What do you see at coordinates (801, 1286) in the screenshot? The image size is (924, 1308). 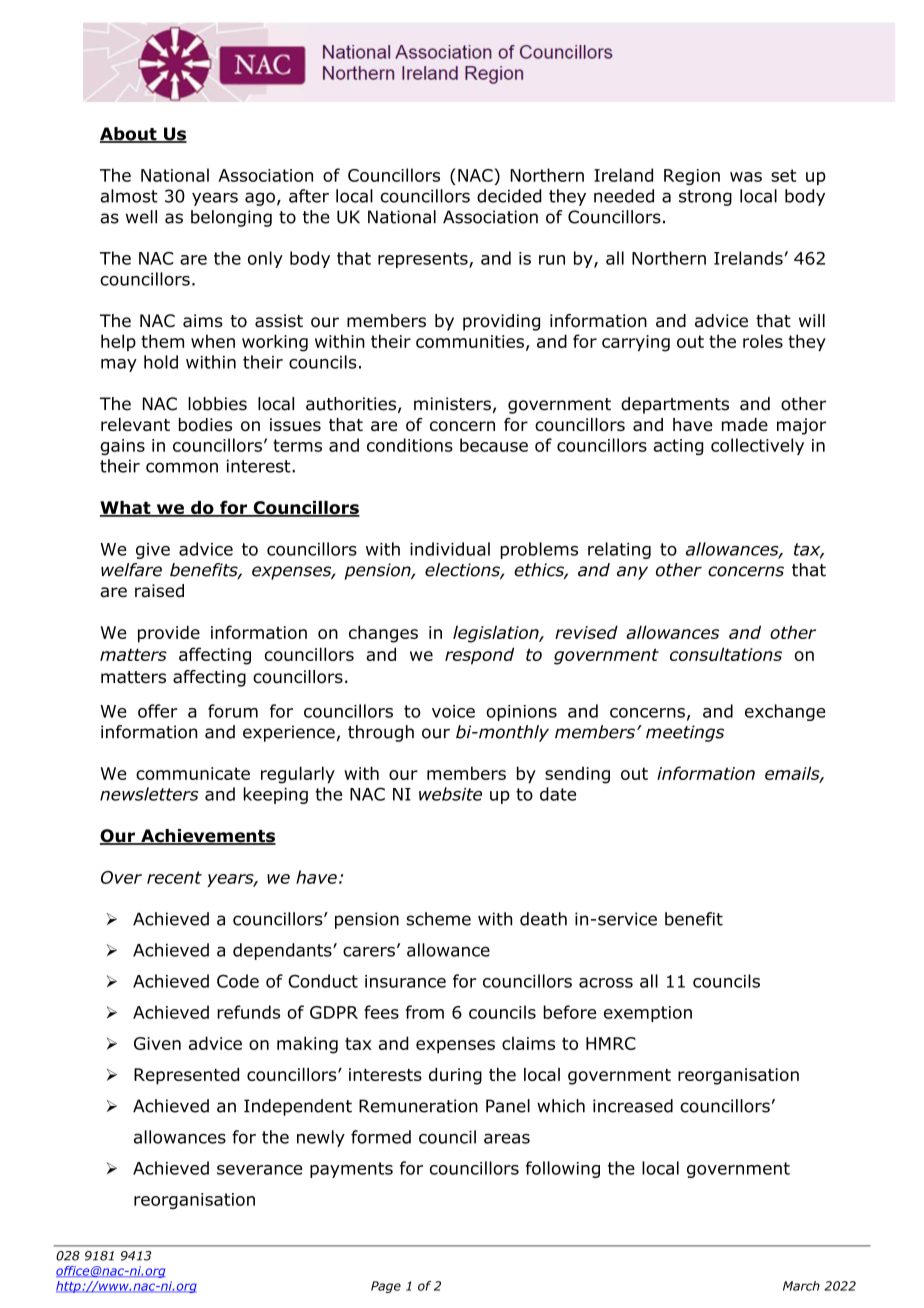 I see `March` at bounding box center [801, 1286].
